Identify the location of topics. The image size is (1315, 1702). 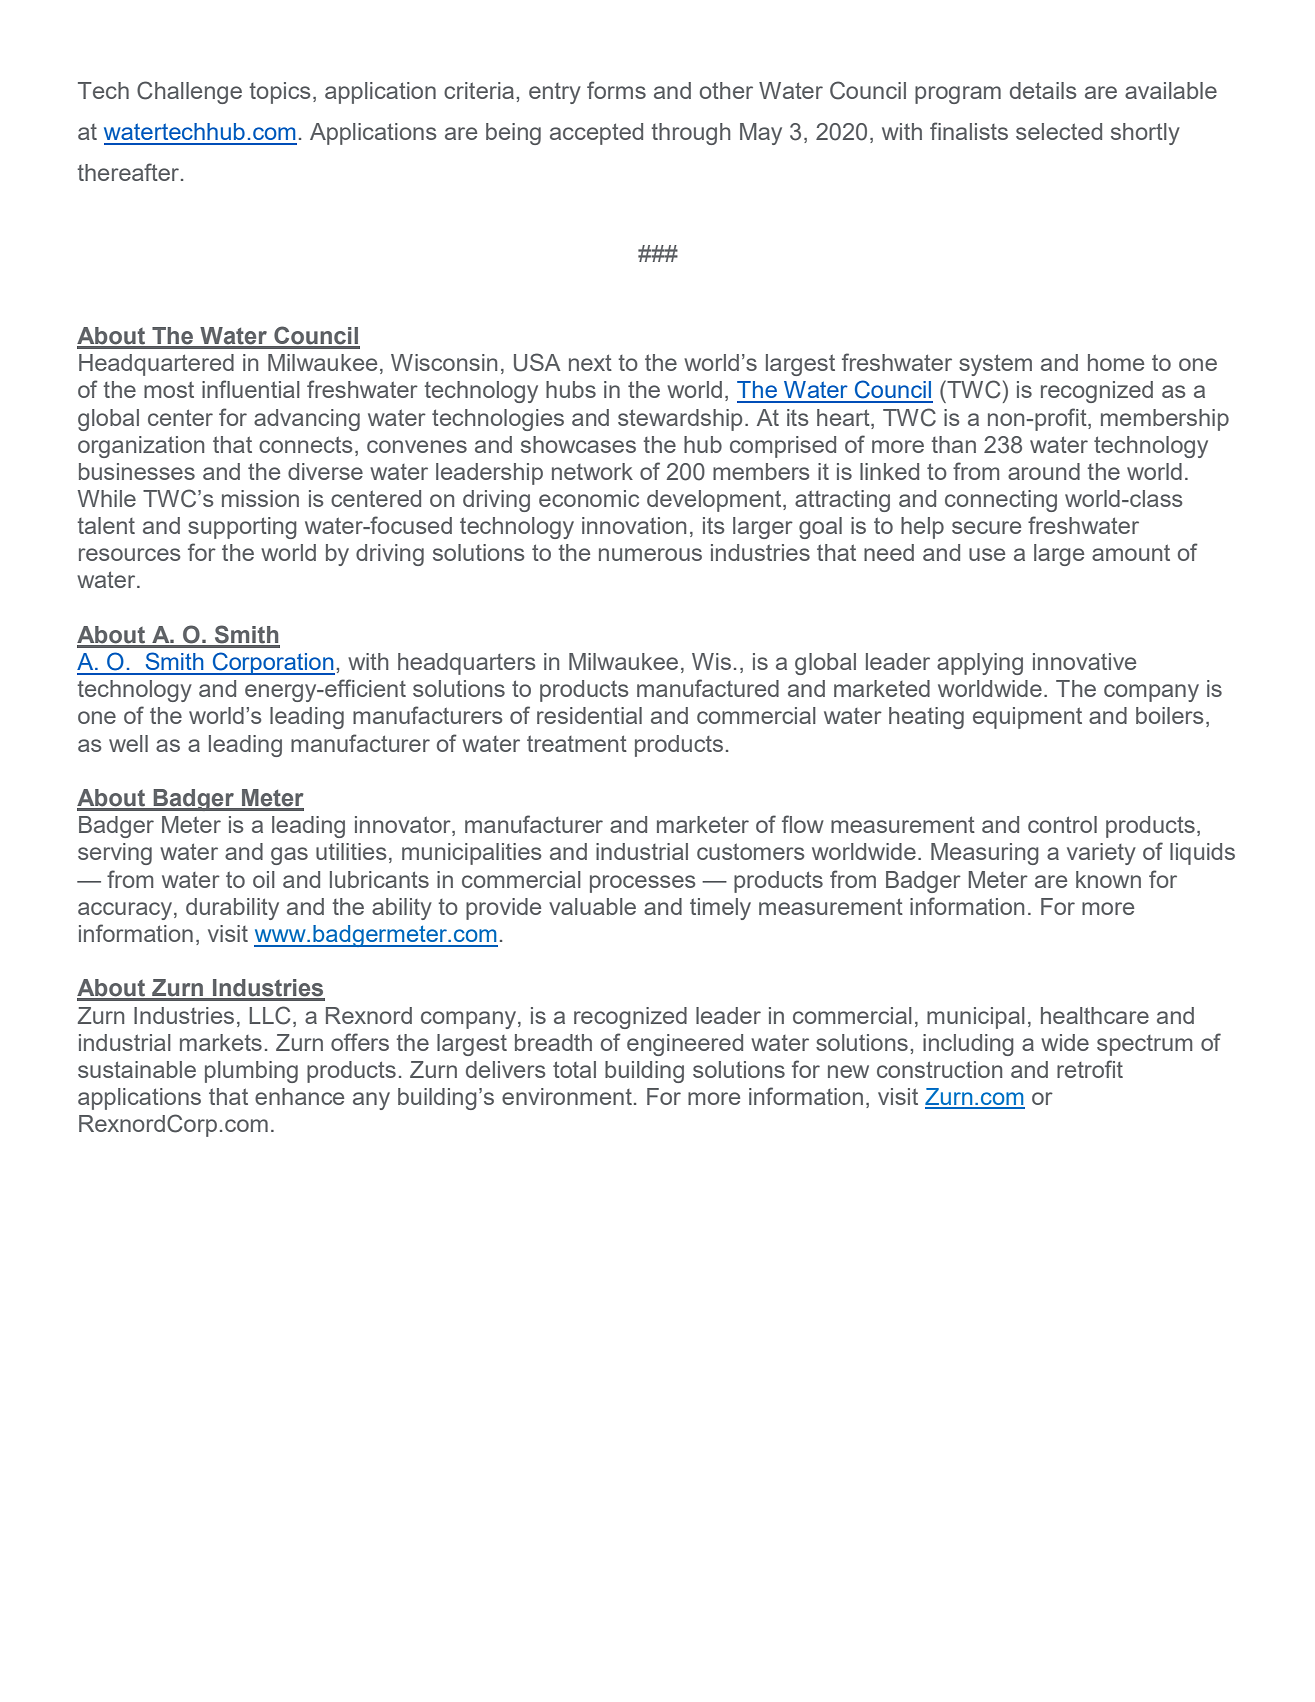
(280, 93).
